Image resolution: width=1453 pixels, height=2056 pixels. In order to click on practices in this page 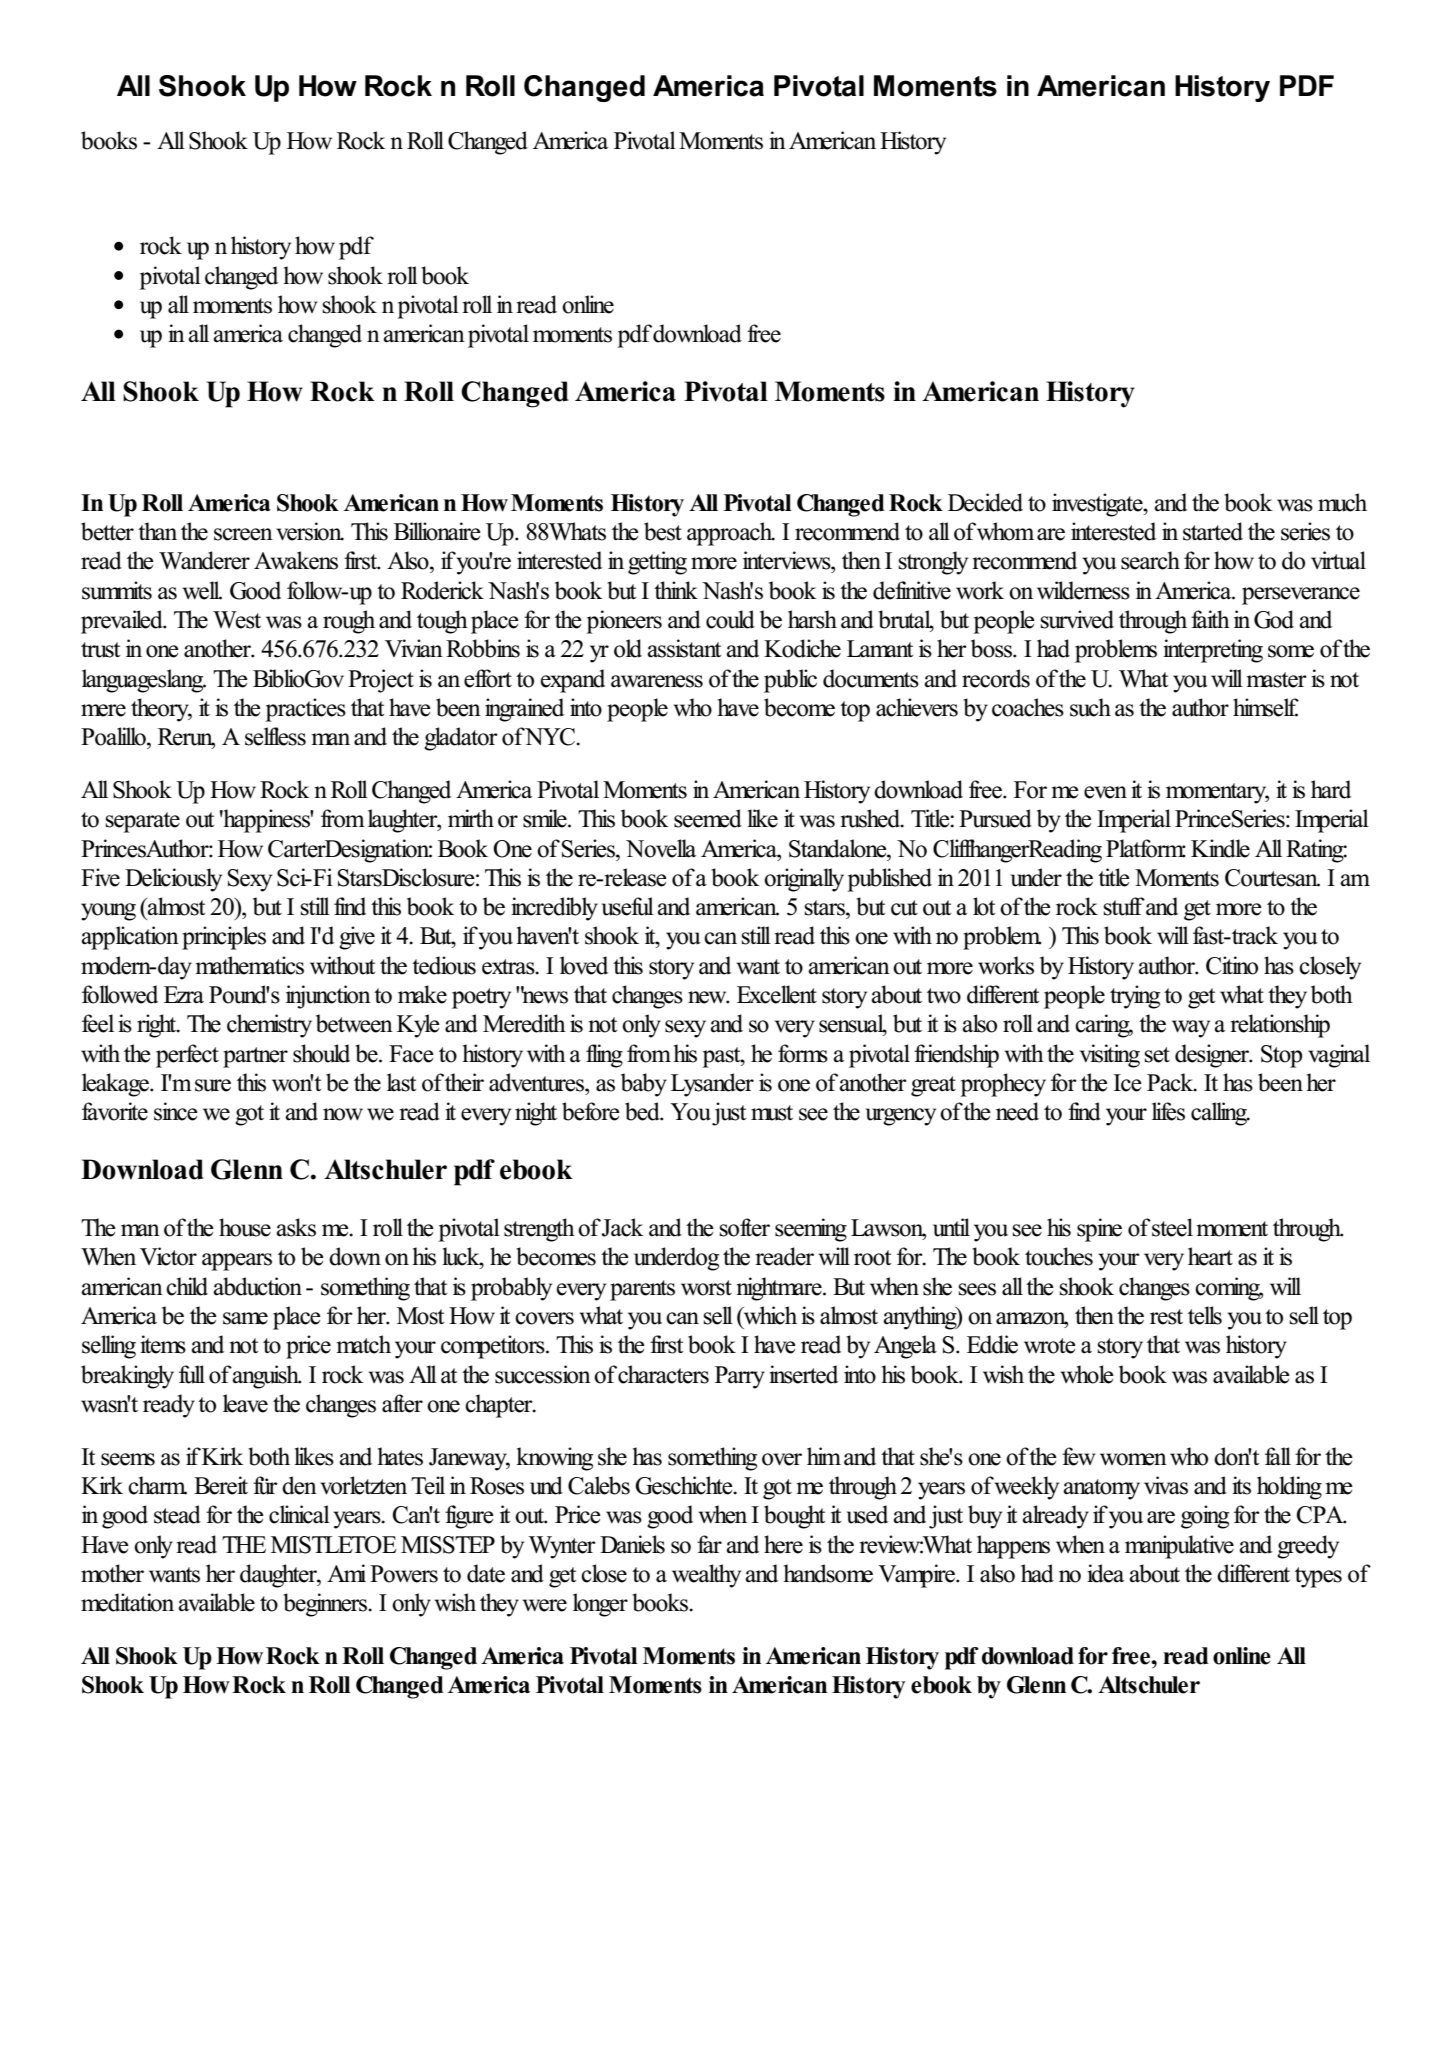, I will do `click(306, 710)`.
